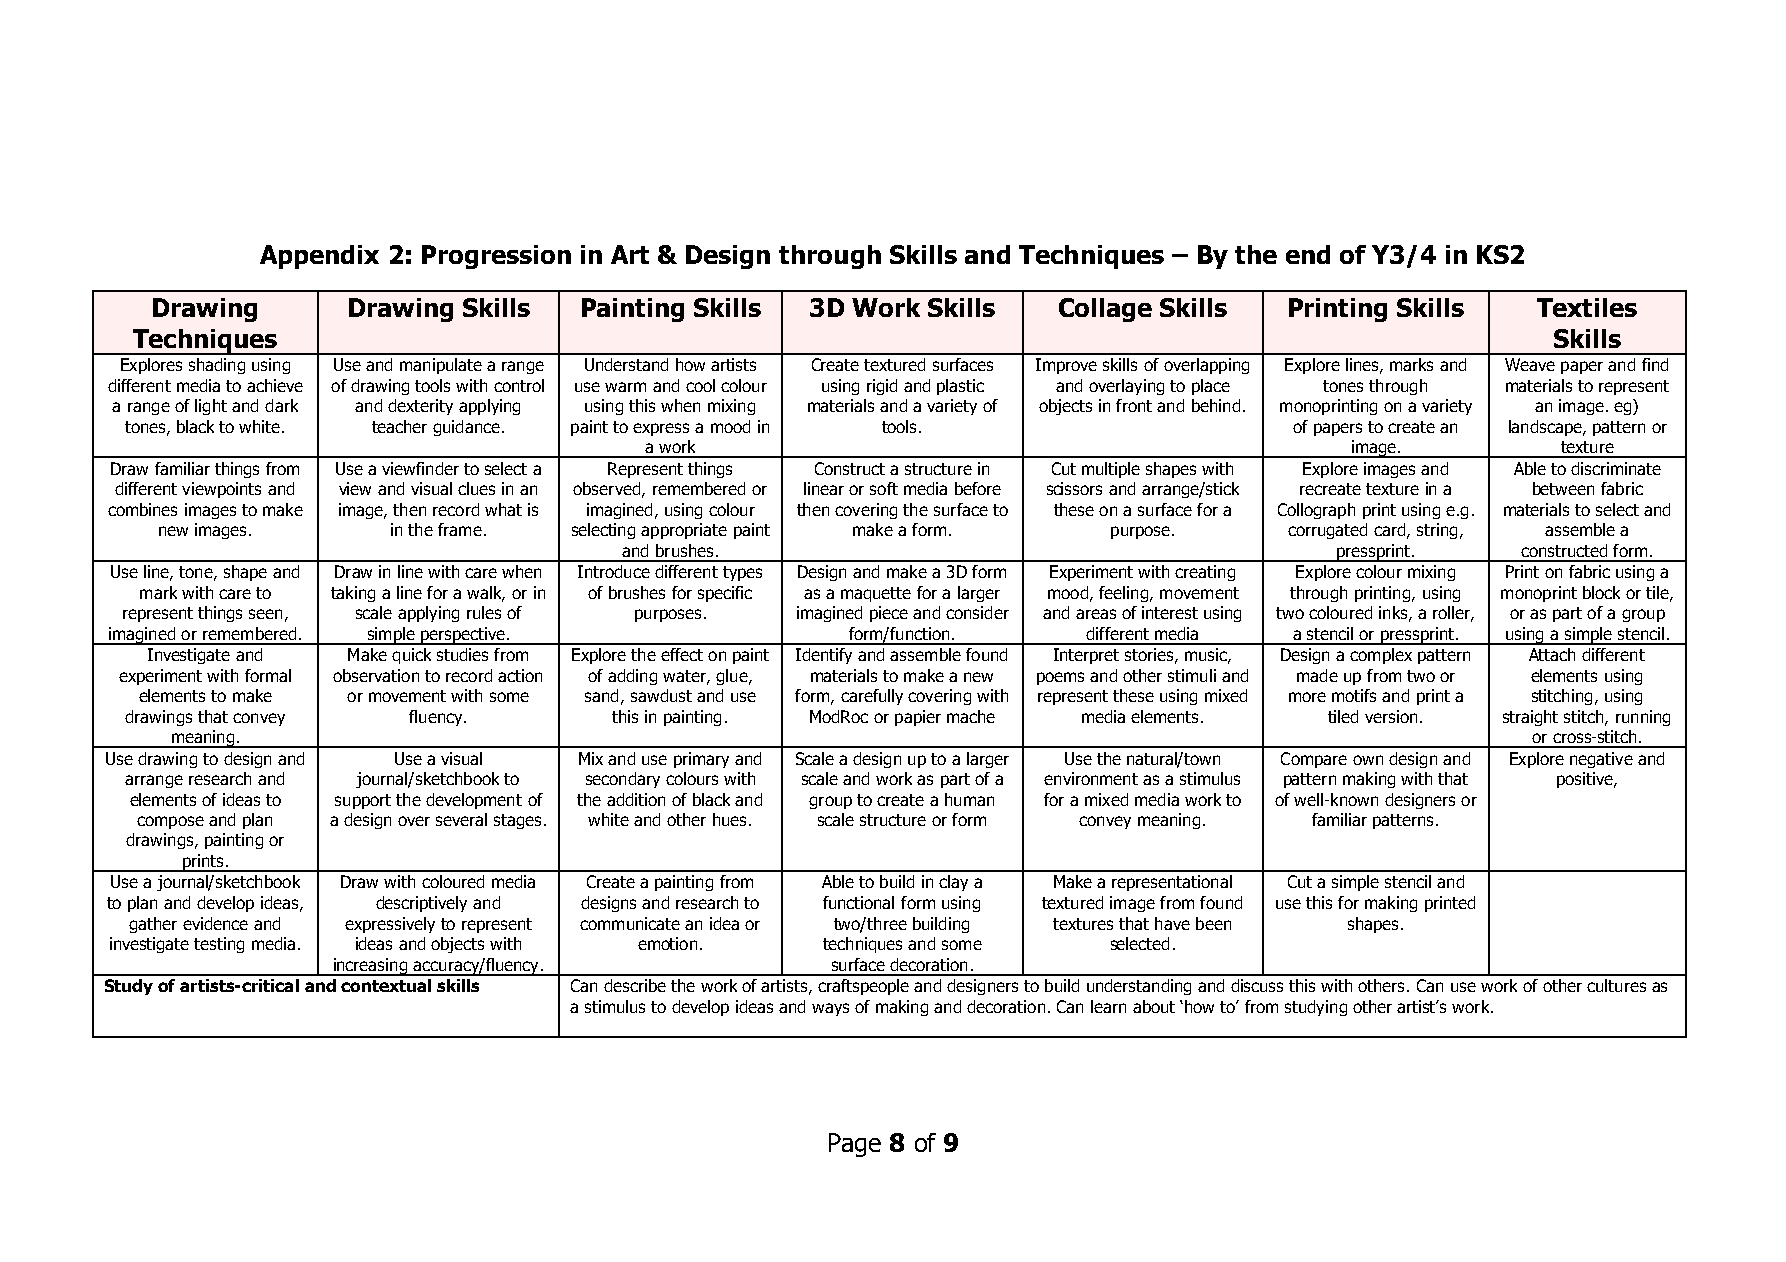 The width and height of the screenshot is (1786, 1262). What do you see at coordinates (319, 257) in the screenshot?
I see `Appendix` at bounding box center [319, 257].
